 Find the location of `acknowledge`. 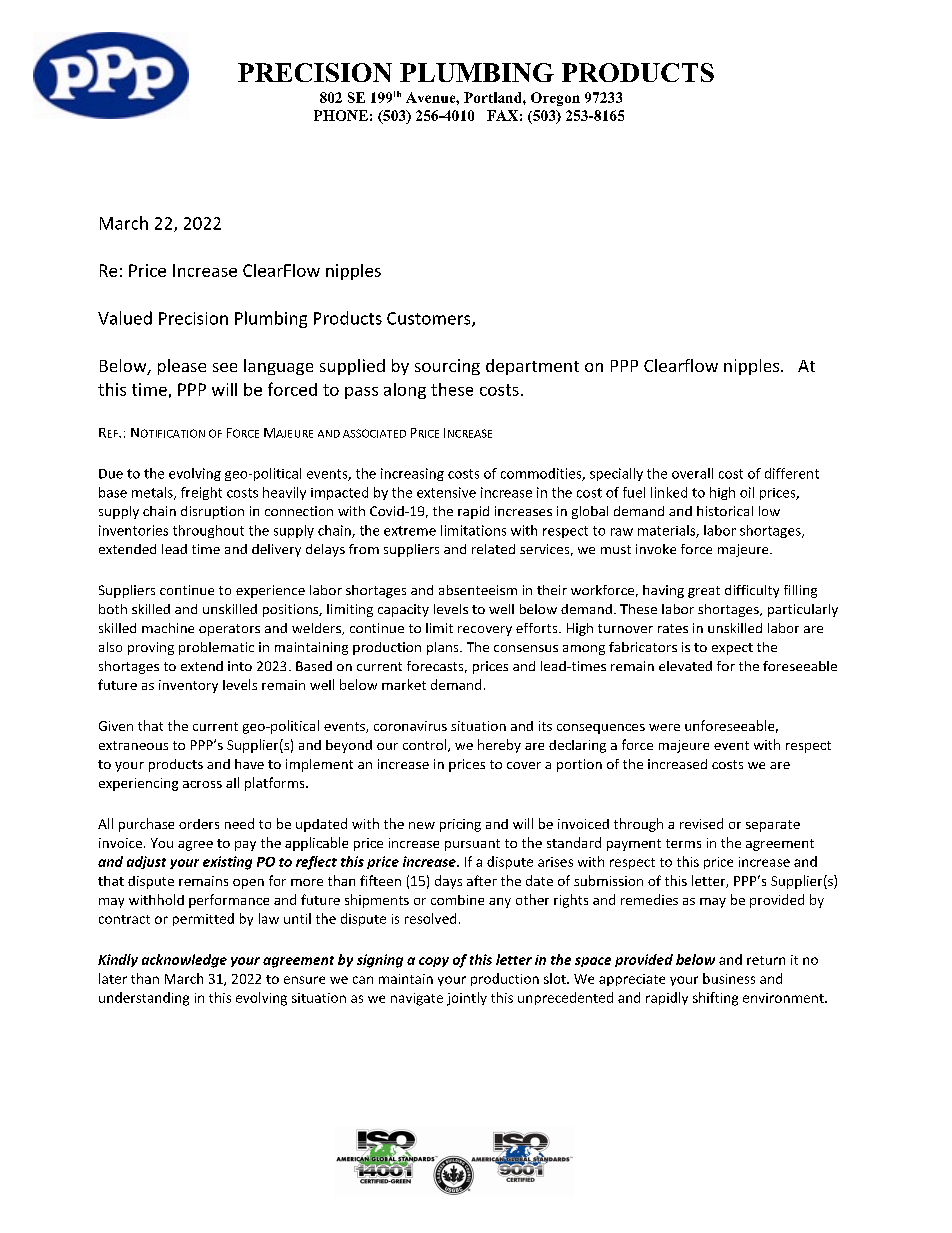

acknowledge is located at coordinates (184, 961).
